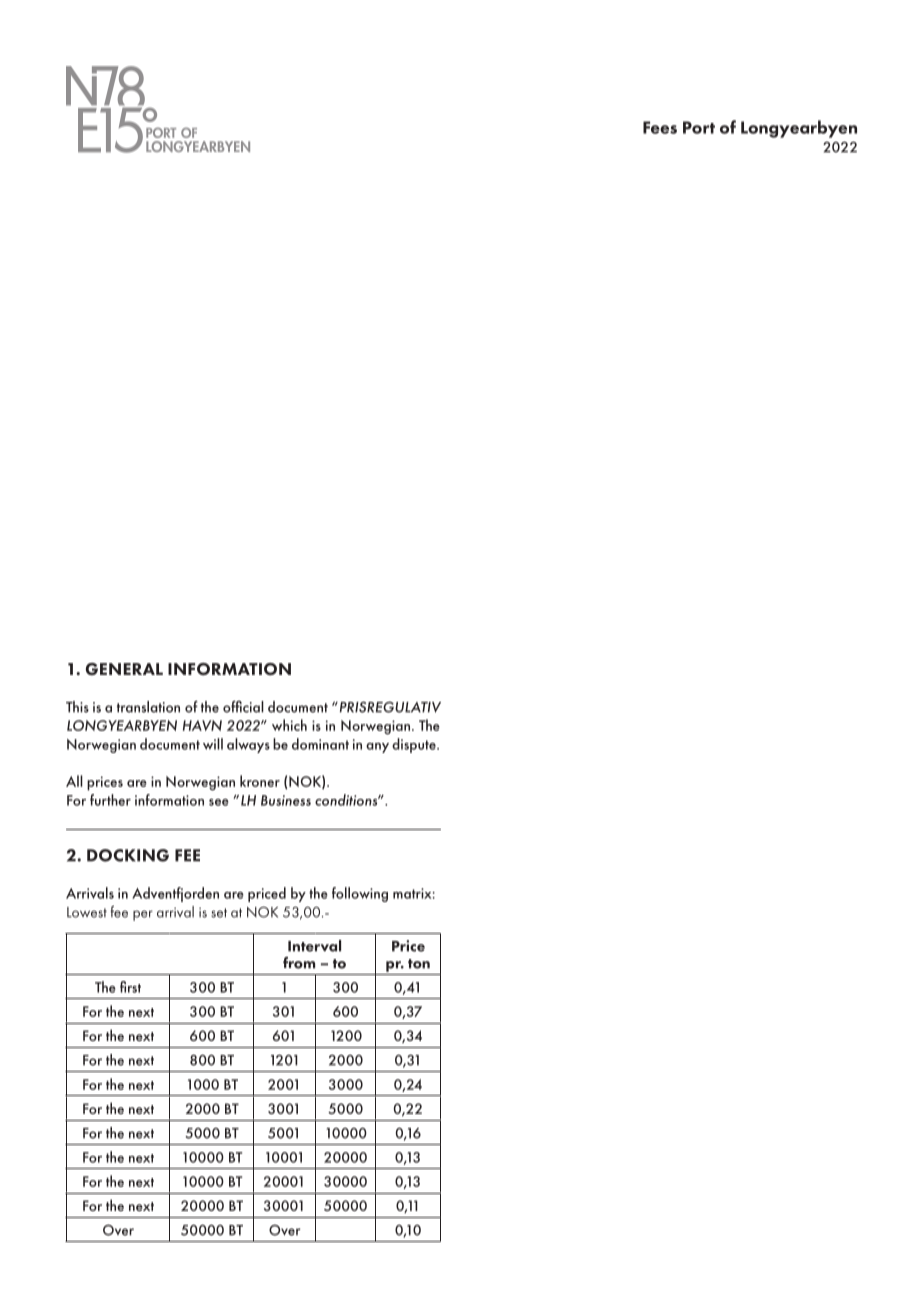 This screenshot has width=924, height=1308. What do you see at coordinates (124, 669) in the screenshot?
I see `GENERAL` at bounding box center [124, 669].
